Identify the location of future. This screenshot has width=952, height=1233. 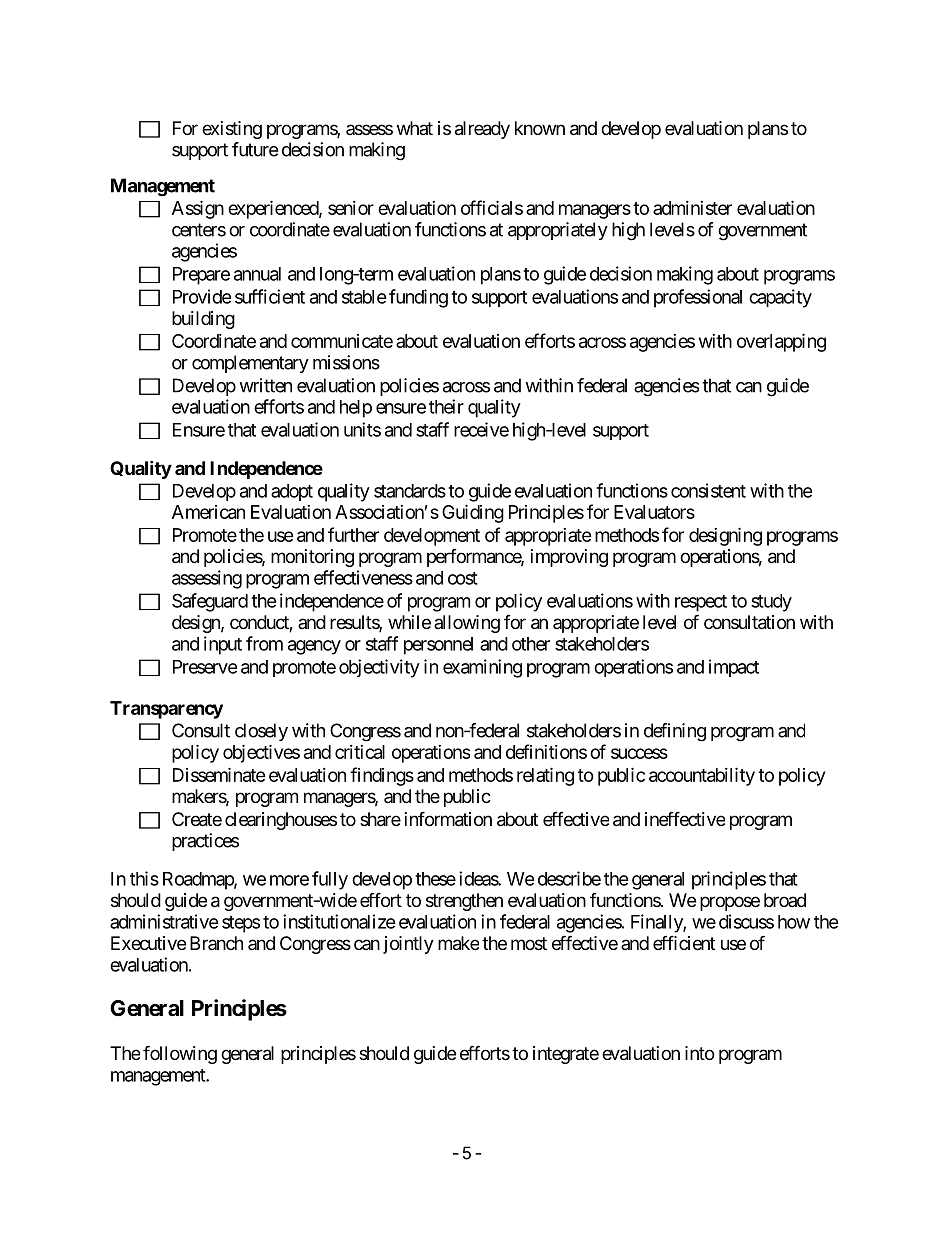
(255, 149).
